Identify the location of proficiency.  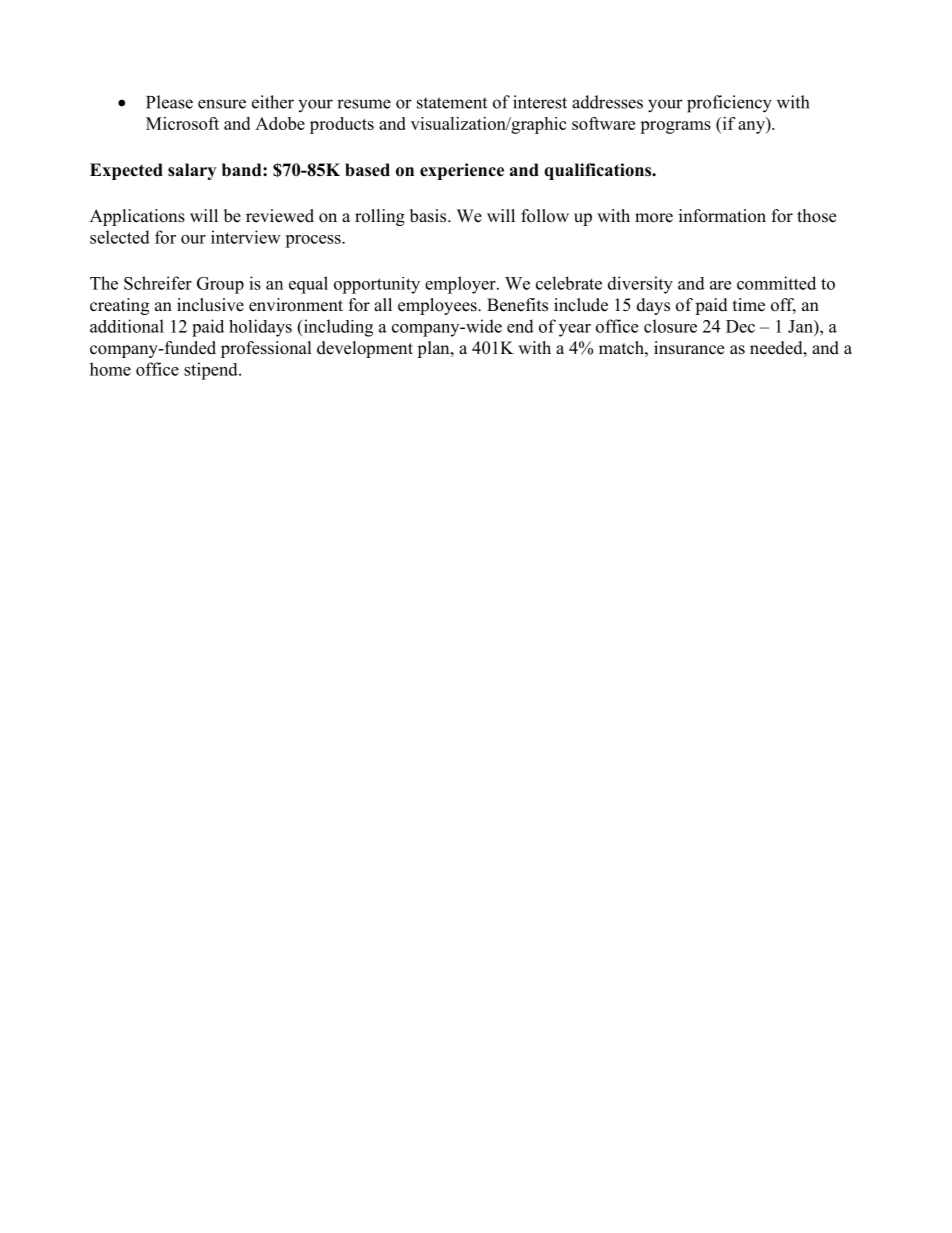
(729, 104).
